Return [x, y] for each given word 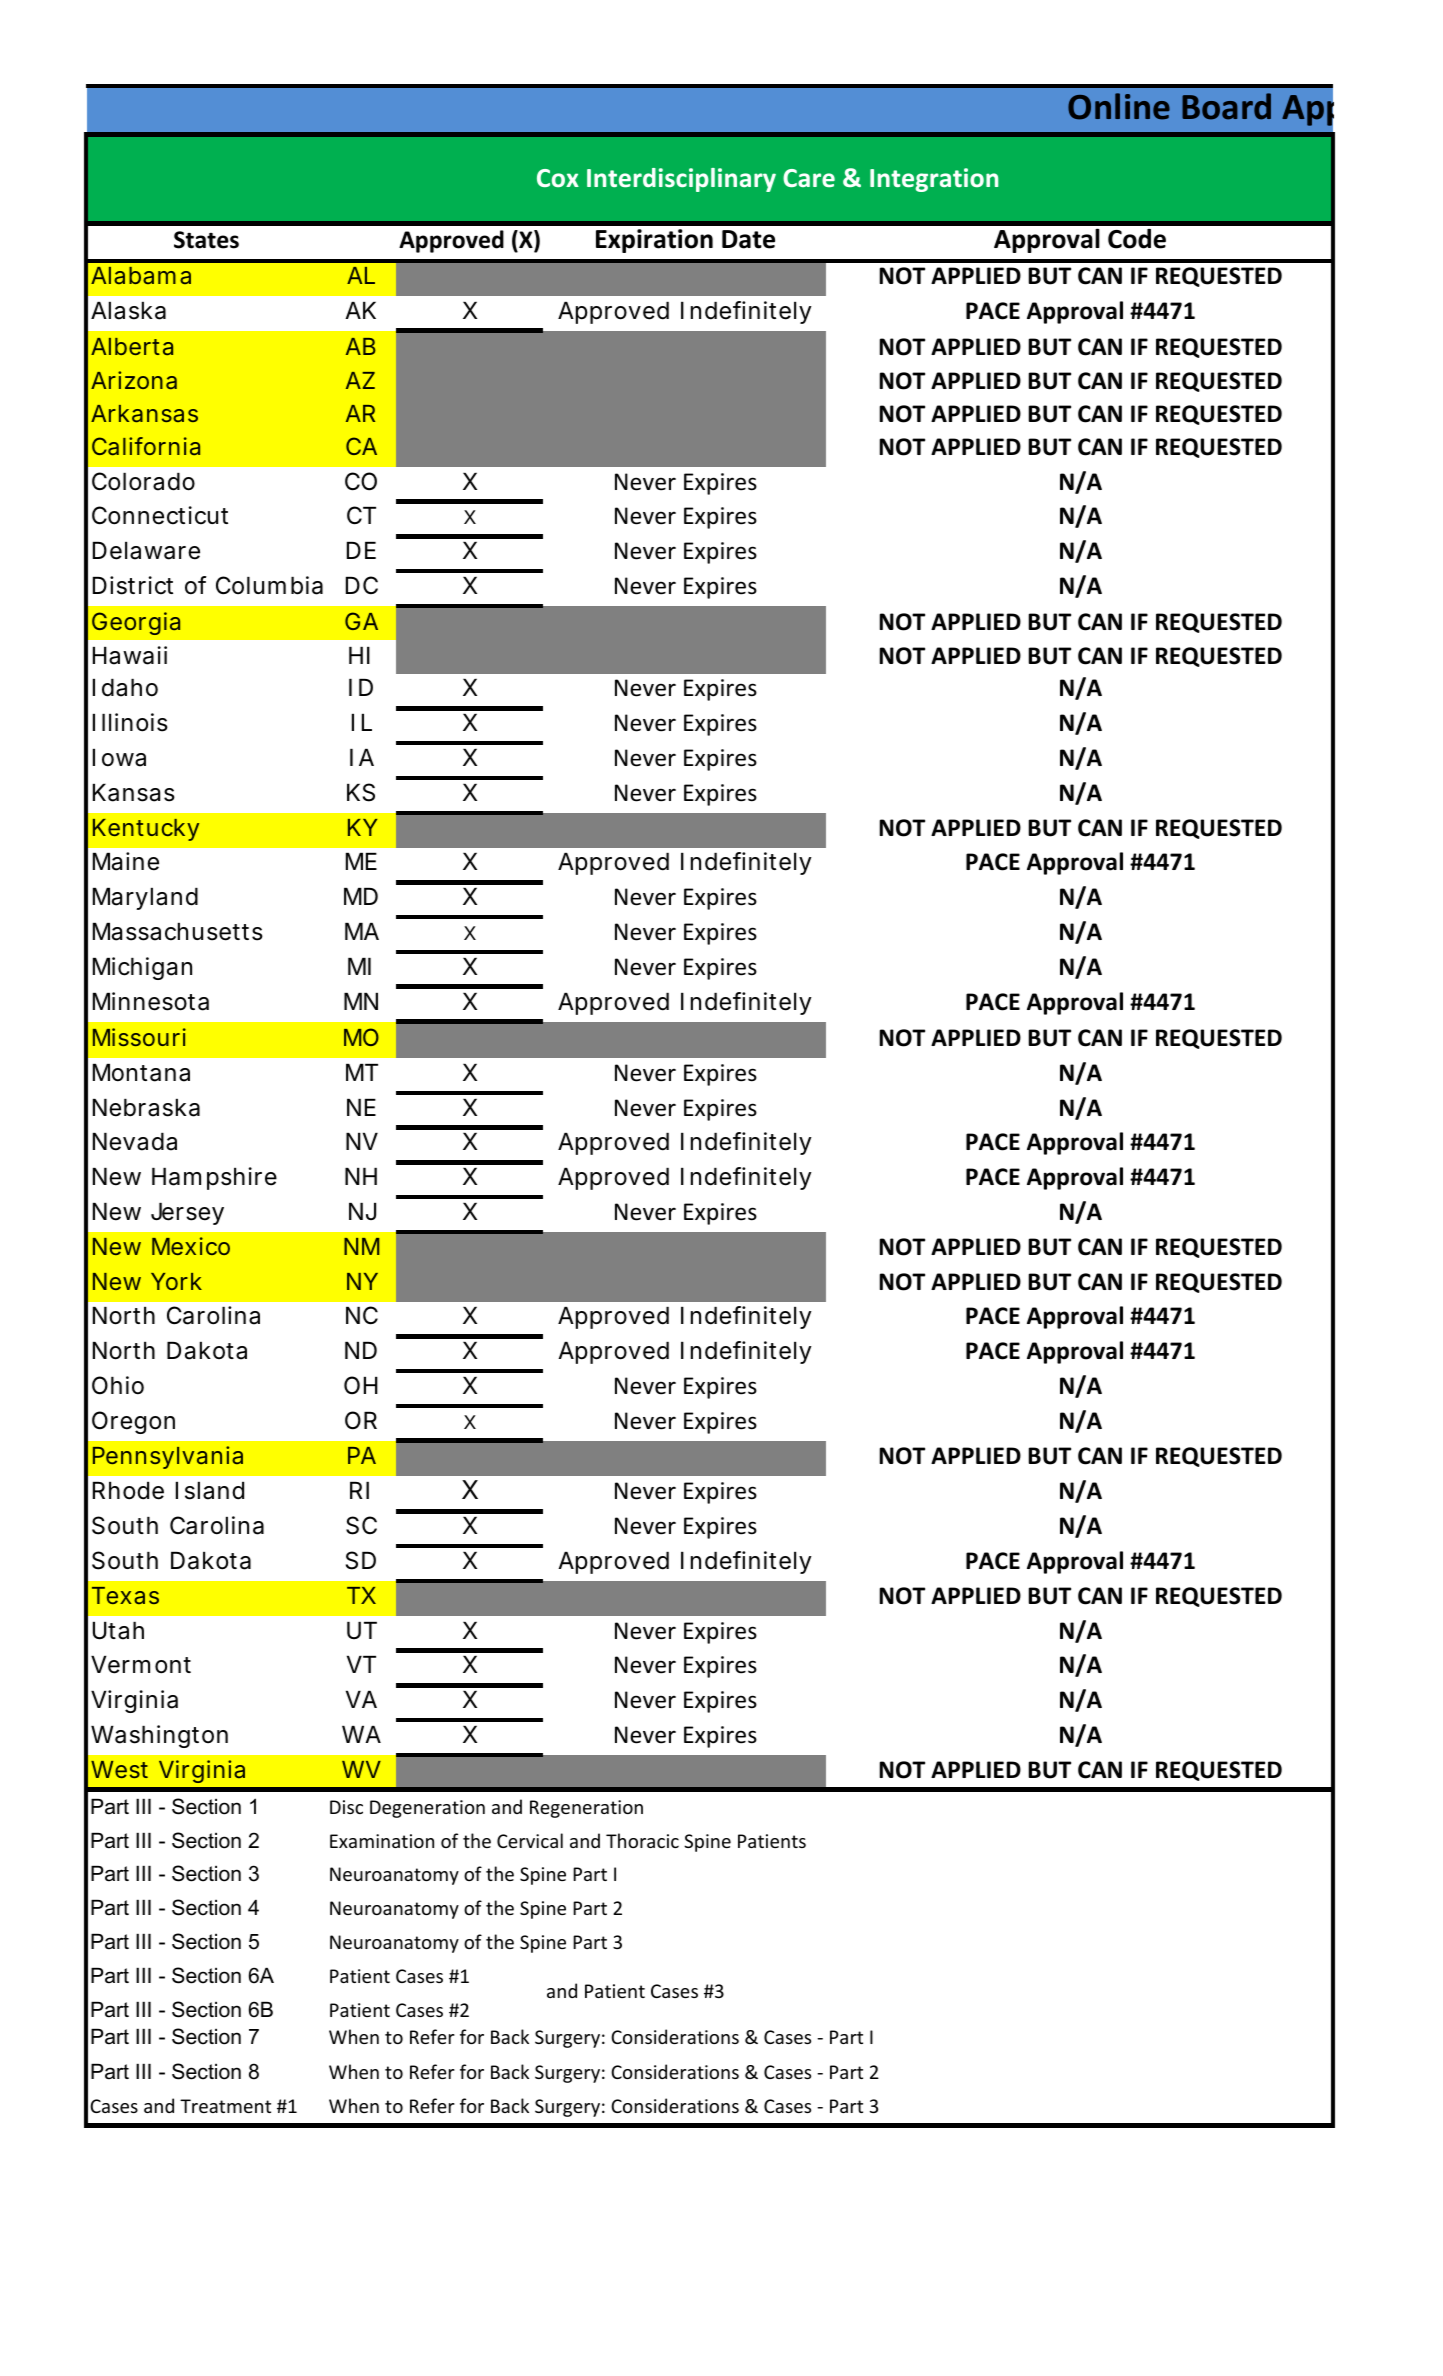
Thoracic [642, 1840]
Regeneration [586, 1809]
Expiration [654, 241]
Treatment [225, 2106]
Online [1119, 106]
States [206, 240]
